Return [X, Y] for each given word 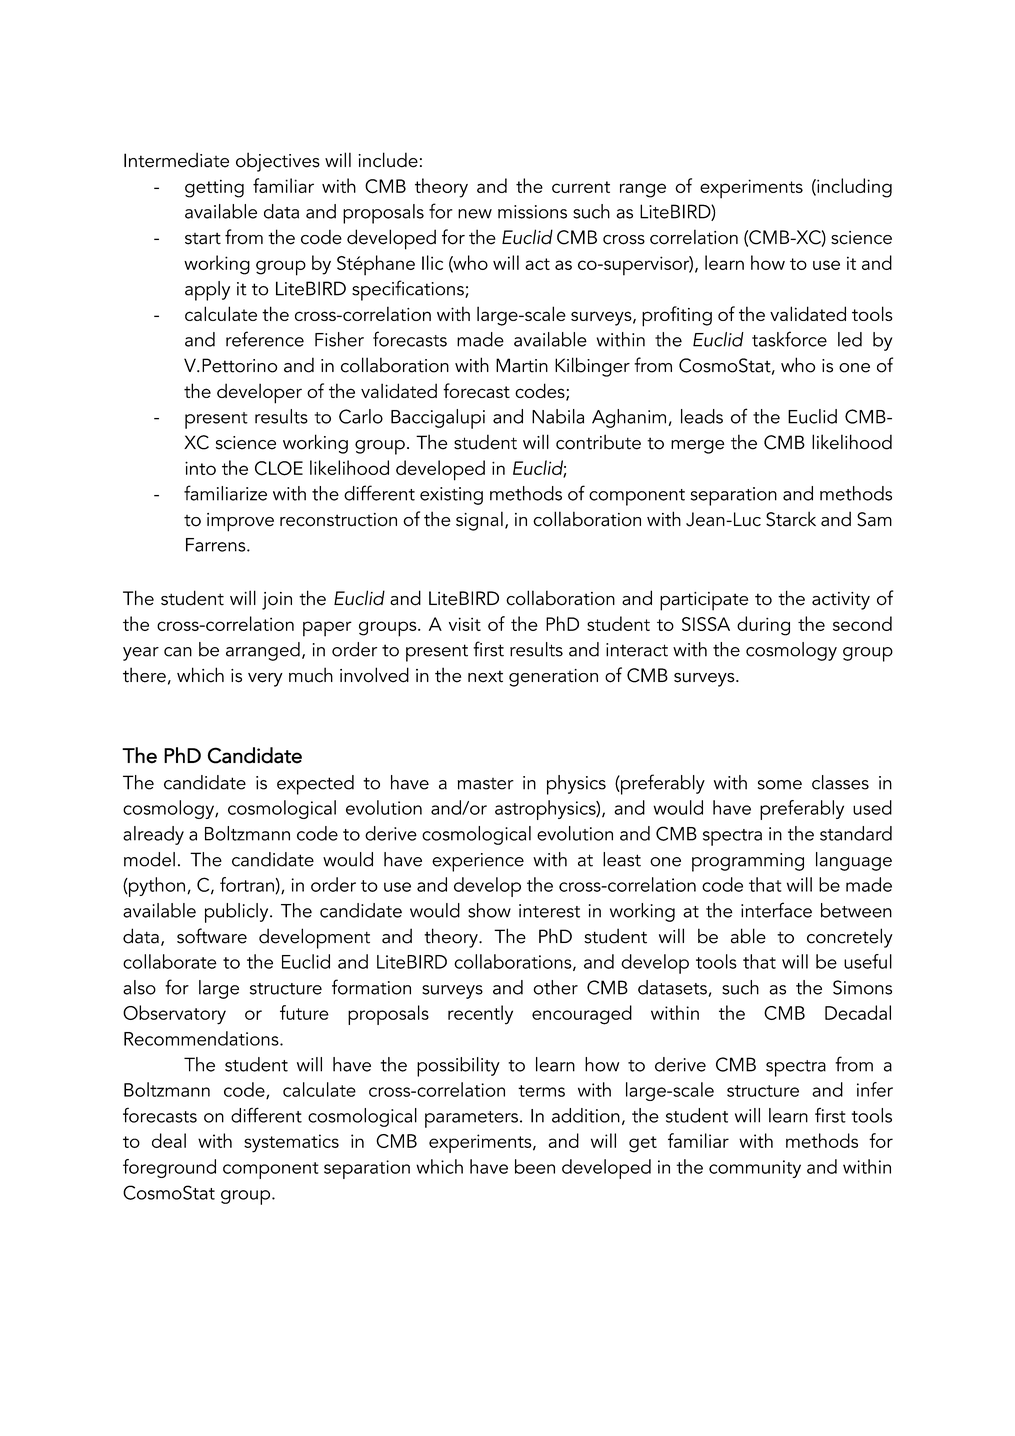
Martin [522, 365]
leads [702, 416]
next [485, 676]
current [581, 187]
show [489, 910]
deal [169, 1140]
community [755, 1169]
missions [532, 212]
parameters [471, 1119]
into [200, 468]
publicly [238, 913]
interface [776, 910]
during [763, 626]
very [265, 680]
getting [214, 188]
